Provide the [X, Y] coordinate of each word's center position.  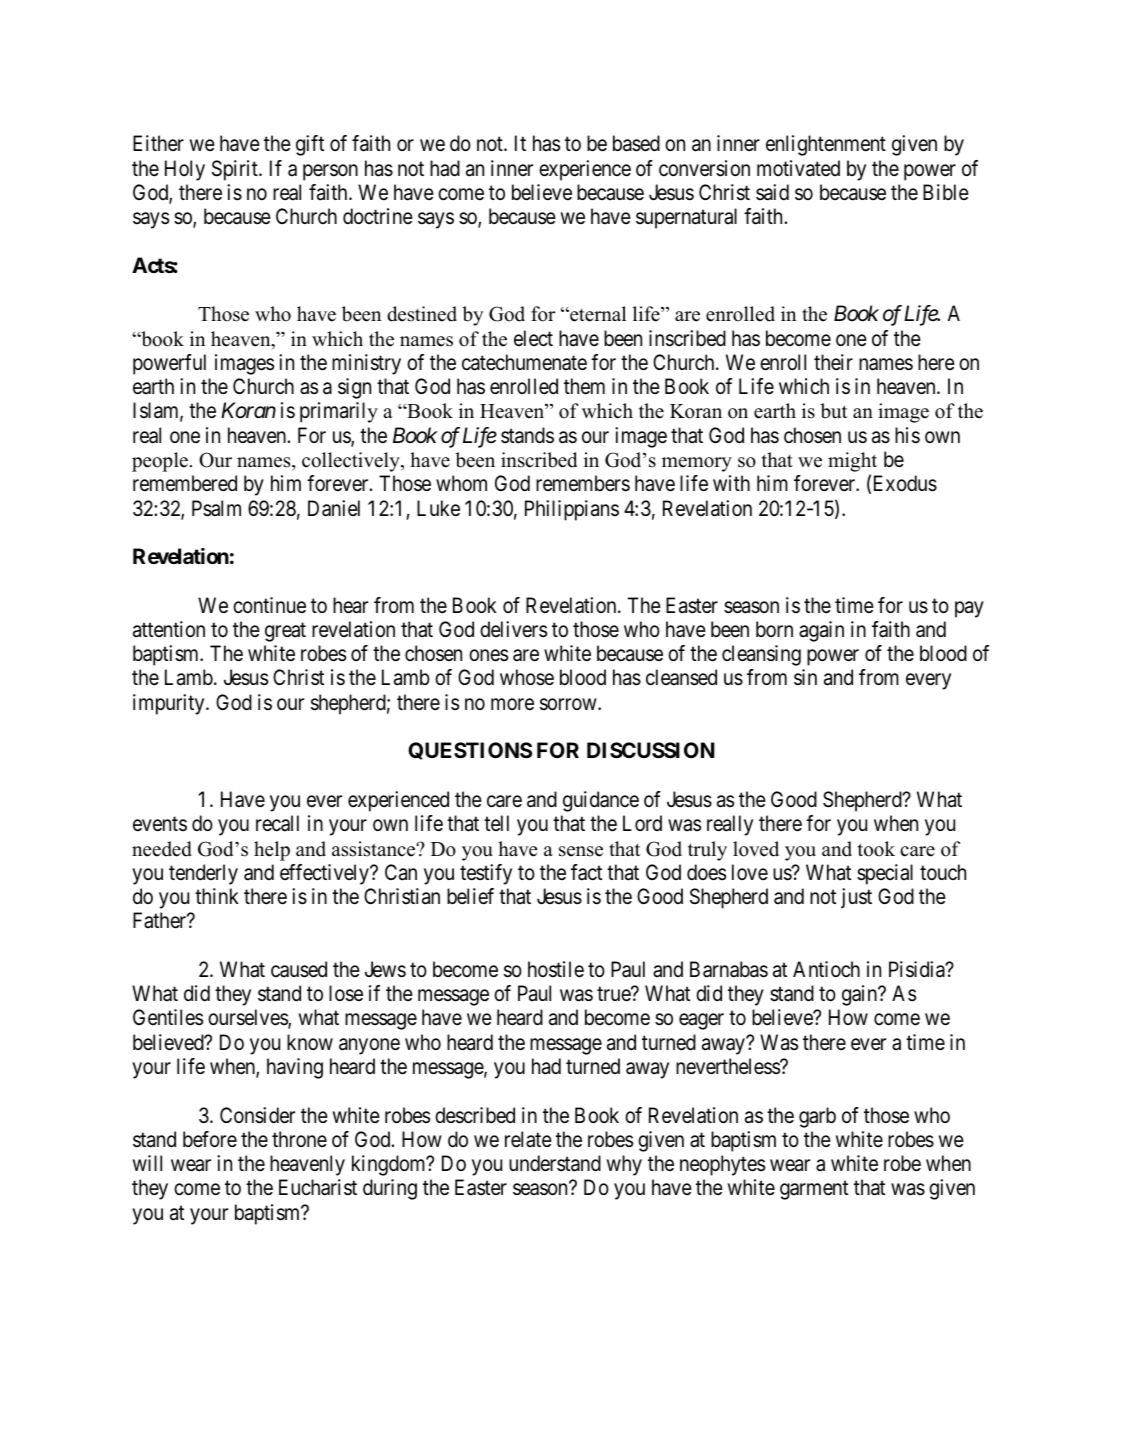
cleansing [761, 655]
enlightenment [826, 145]
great [285, 632]
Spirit [236, 170]
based [636, 143]
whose [527, 677]
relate [528, 1139]
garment [814, 1190]
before [210, 1139]
